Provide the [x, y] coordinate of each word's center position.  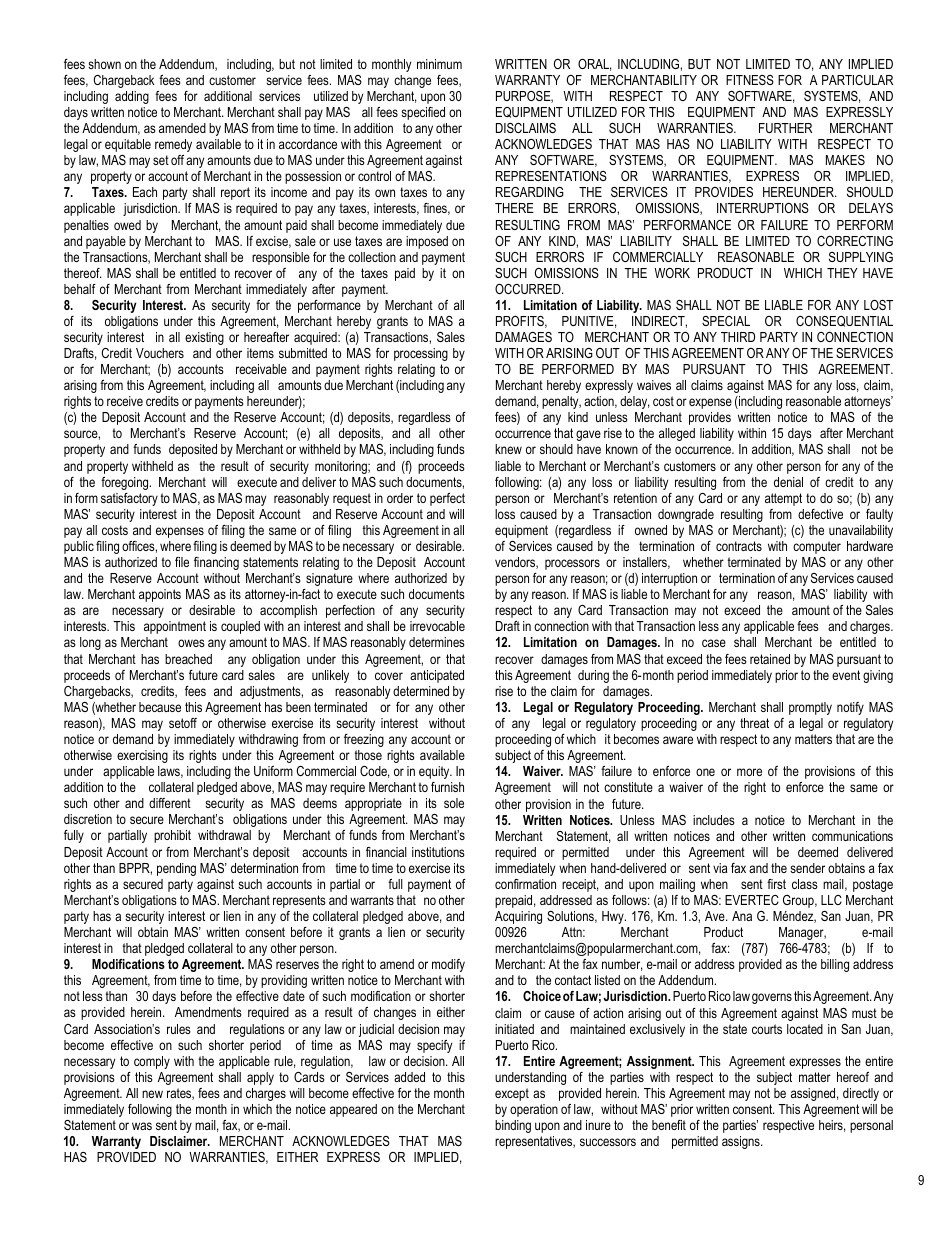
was [142, 1126]
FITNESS [750, 80]
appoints [160, 595]
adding [132, 97]
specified [423, 113]
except [512, 1094]
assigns [742, 1142]
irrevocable [437, 626]
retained [770, 659]
